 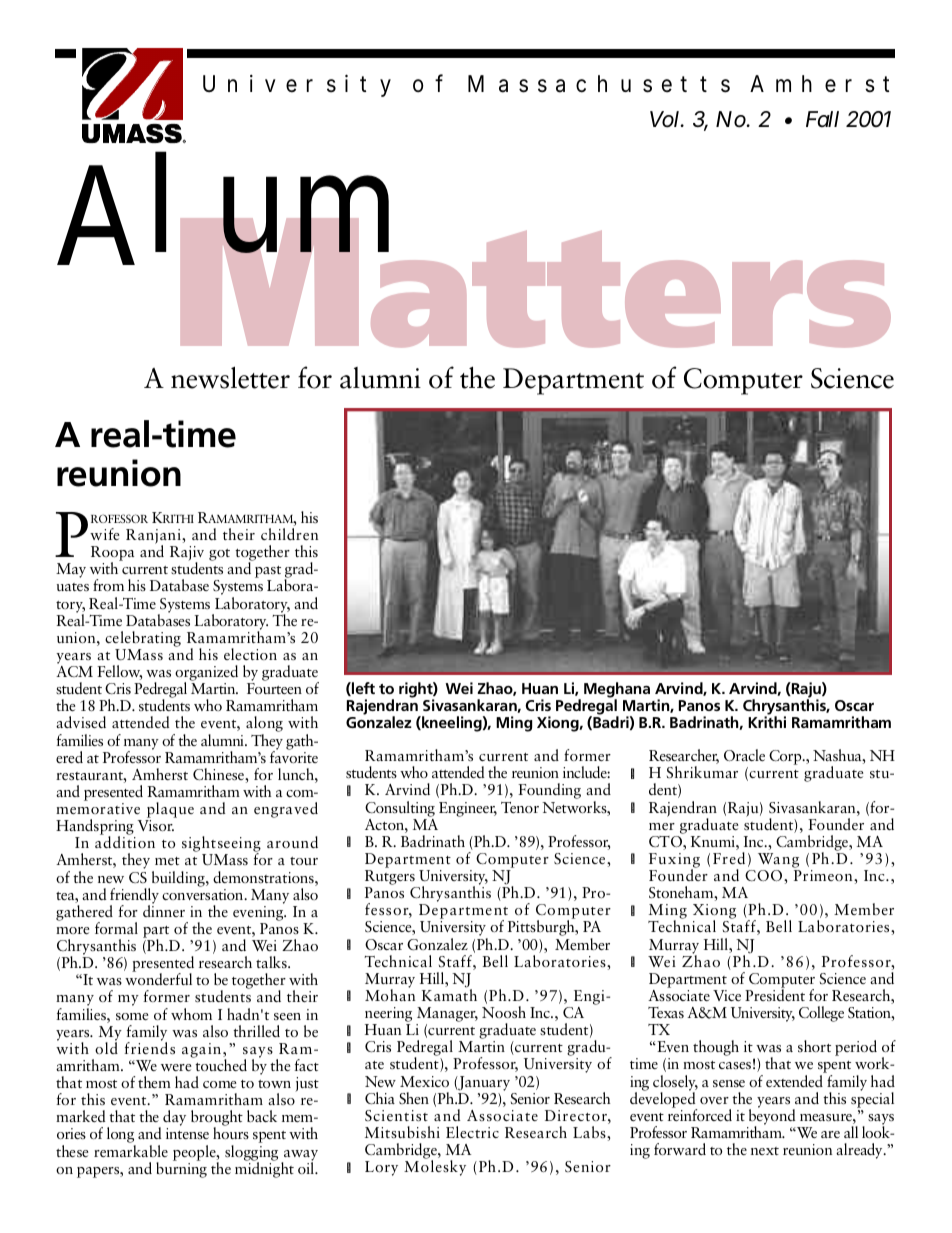 I want to click on wife, so click(x=104, y=534).
